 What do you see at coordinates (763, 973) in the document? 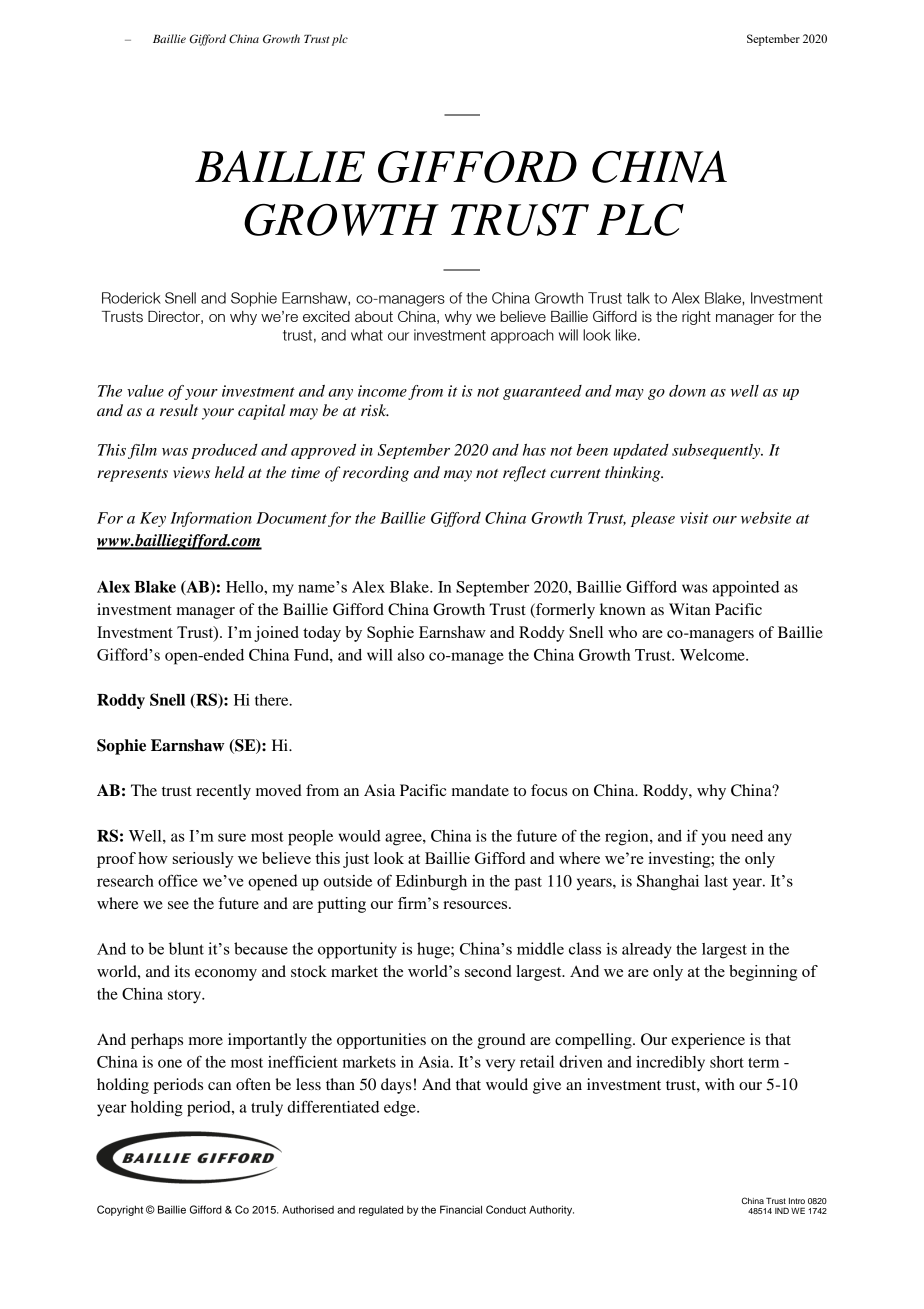
I see `beginning` at bounding box center [763, 973].
